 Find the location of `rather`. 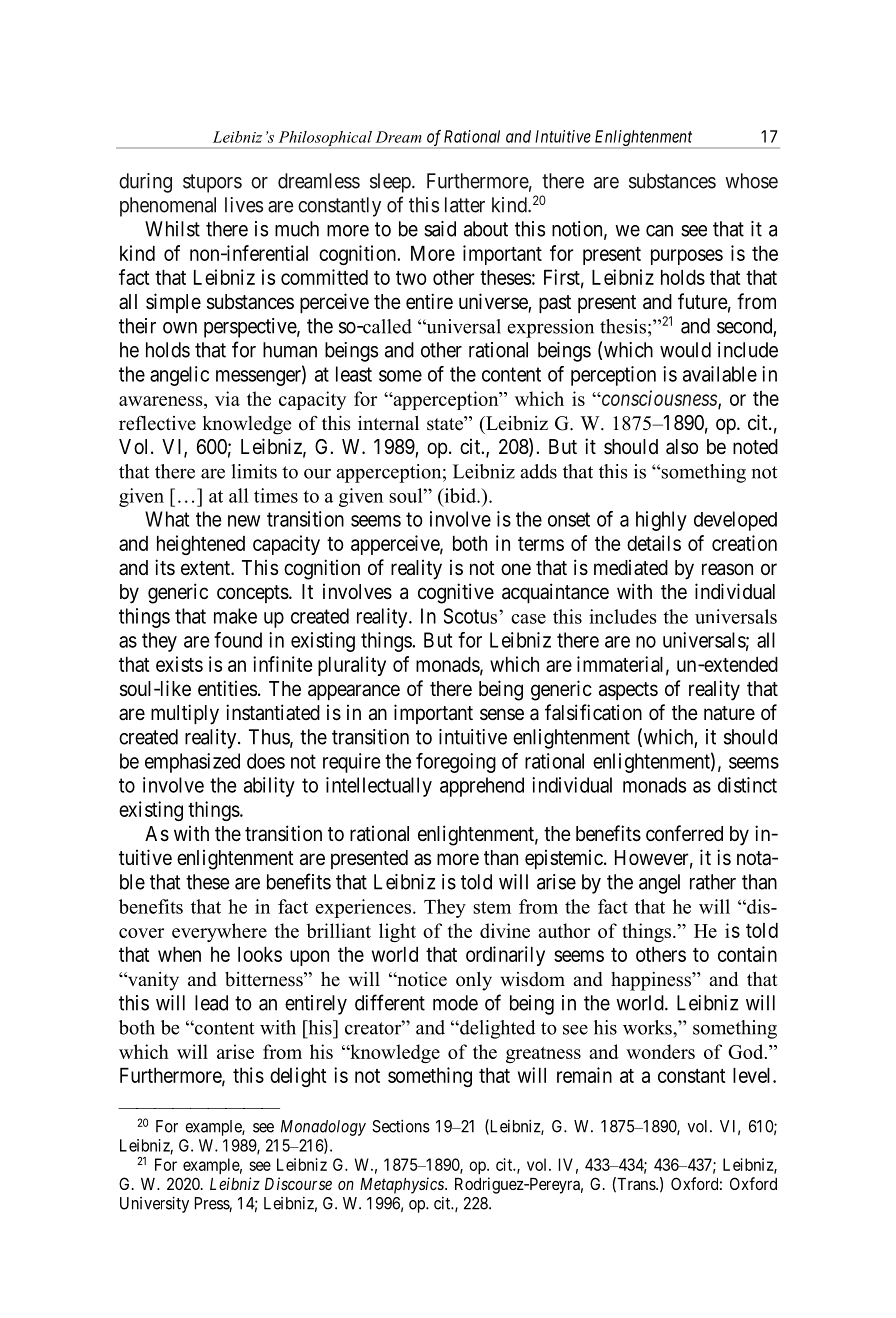

rather is located at coordinates (713, 882).
